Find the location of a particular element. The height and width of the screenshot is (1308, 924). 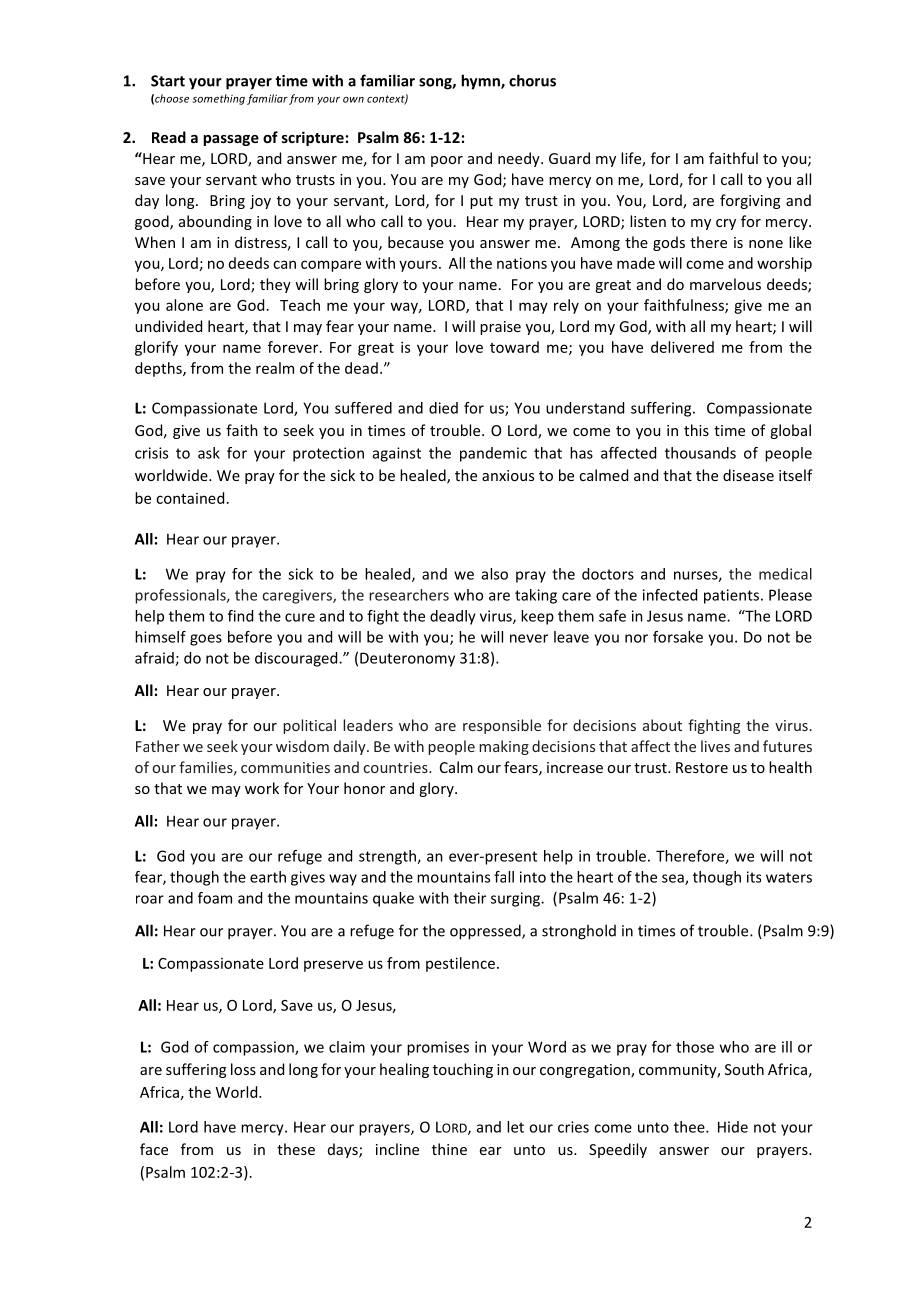

hymn is located at coordinates (481, 82).
